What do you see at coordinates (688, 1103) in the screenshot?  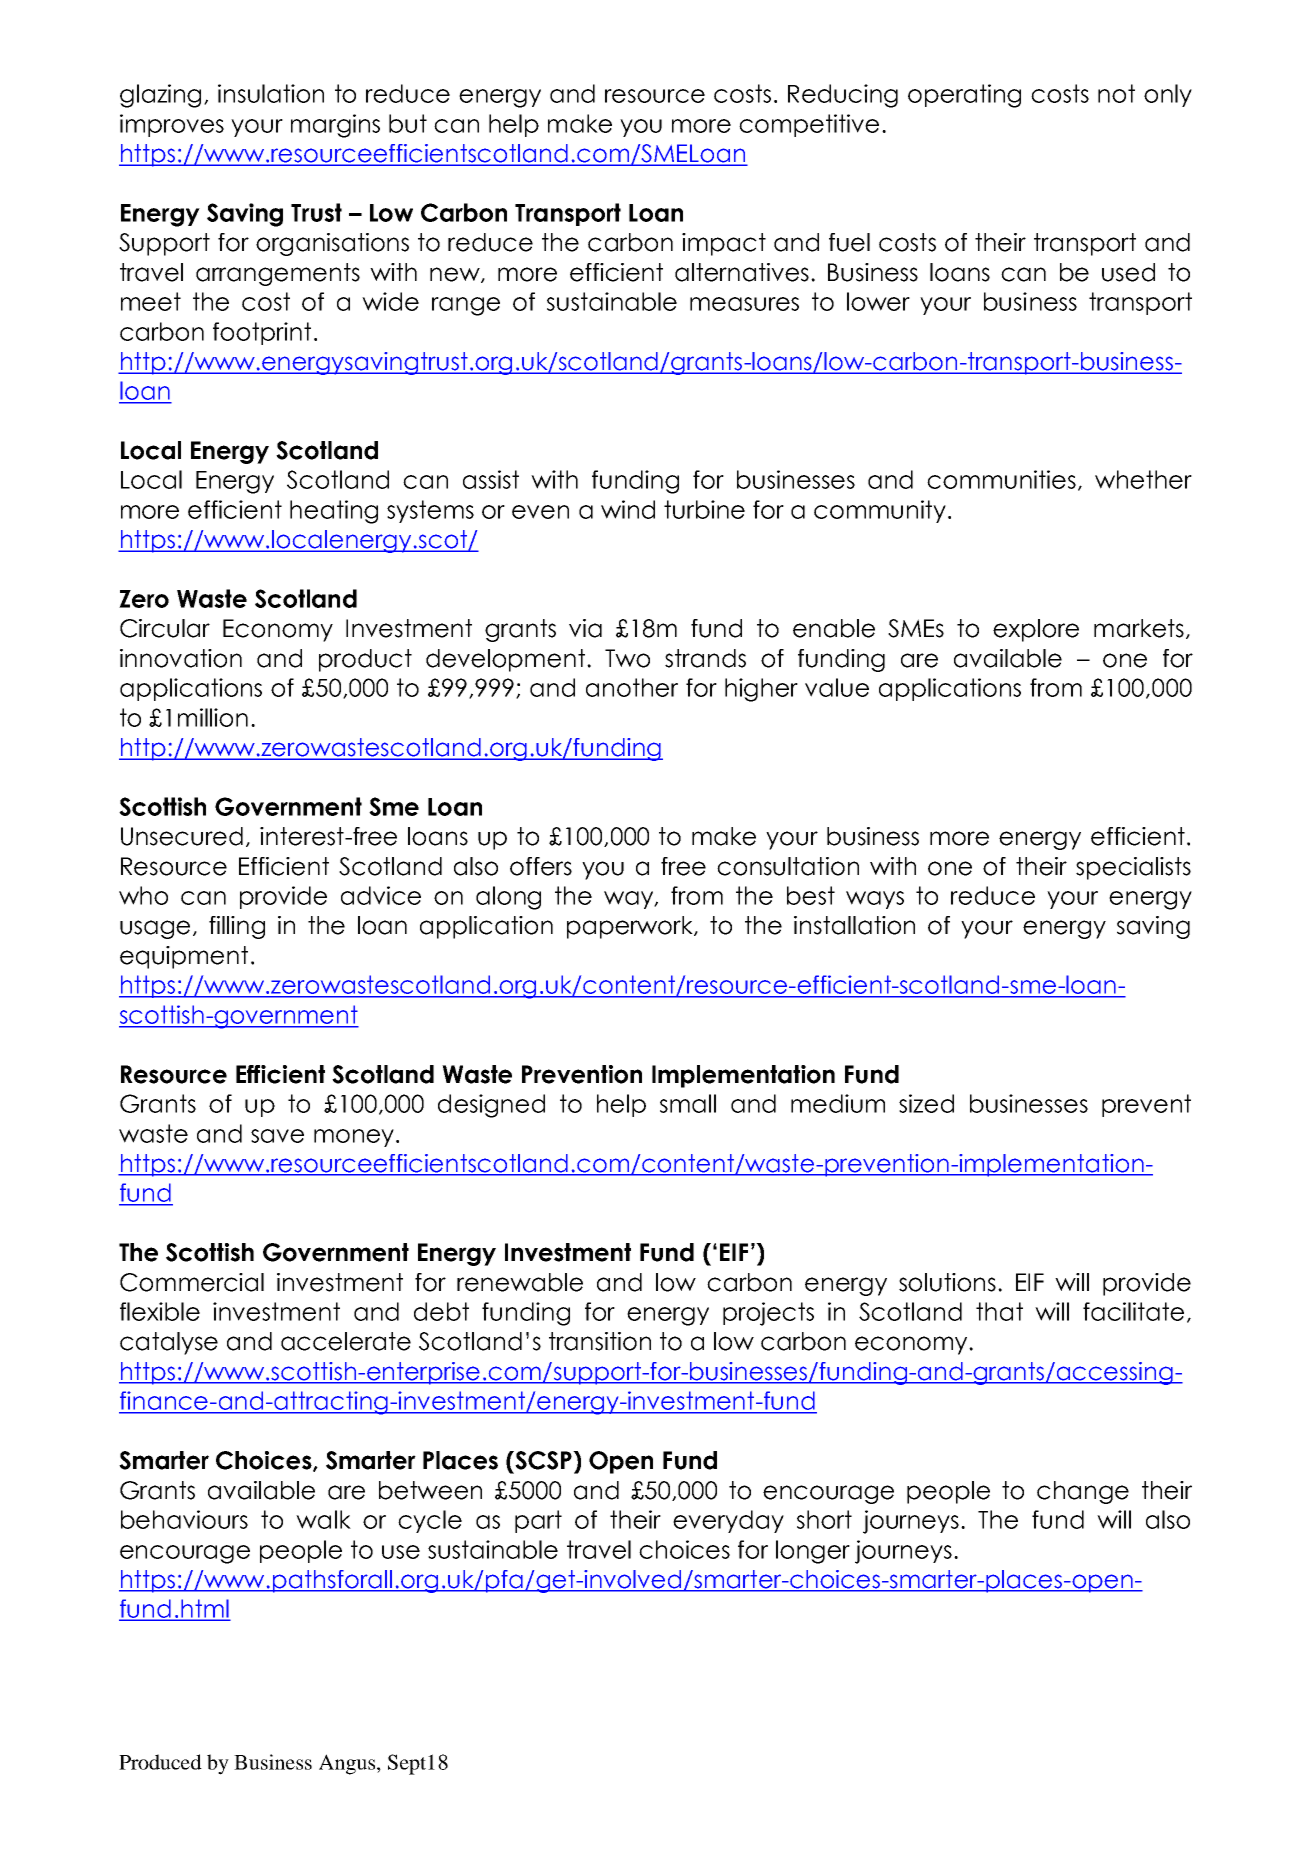 I see `small` at bounding box center [688, 1103].
